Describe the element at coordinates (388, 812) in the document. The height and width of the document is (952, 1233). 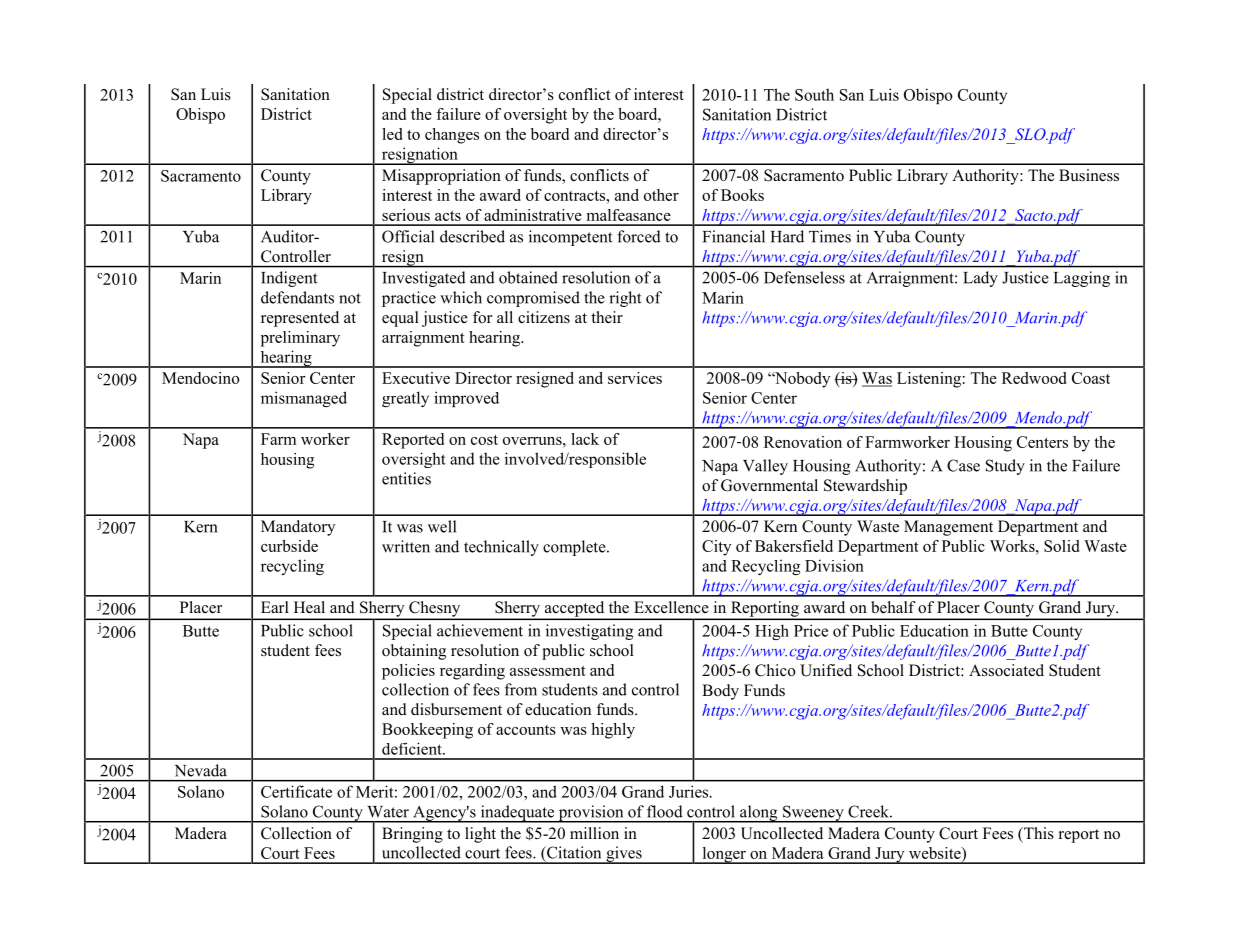
I see `Water` at that location.
